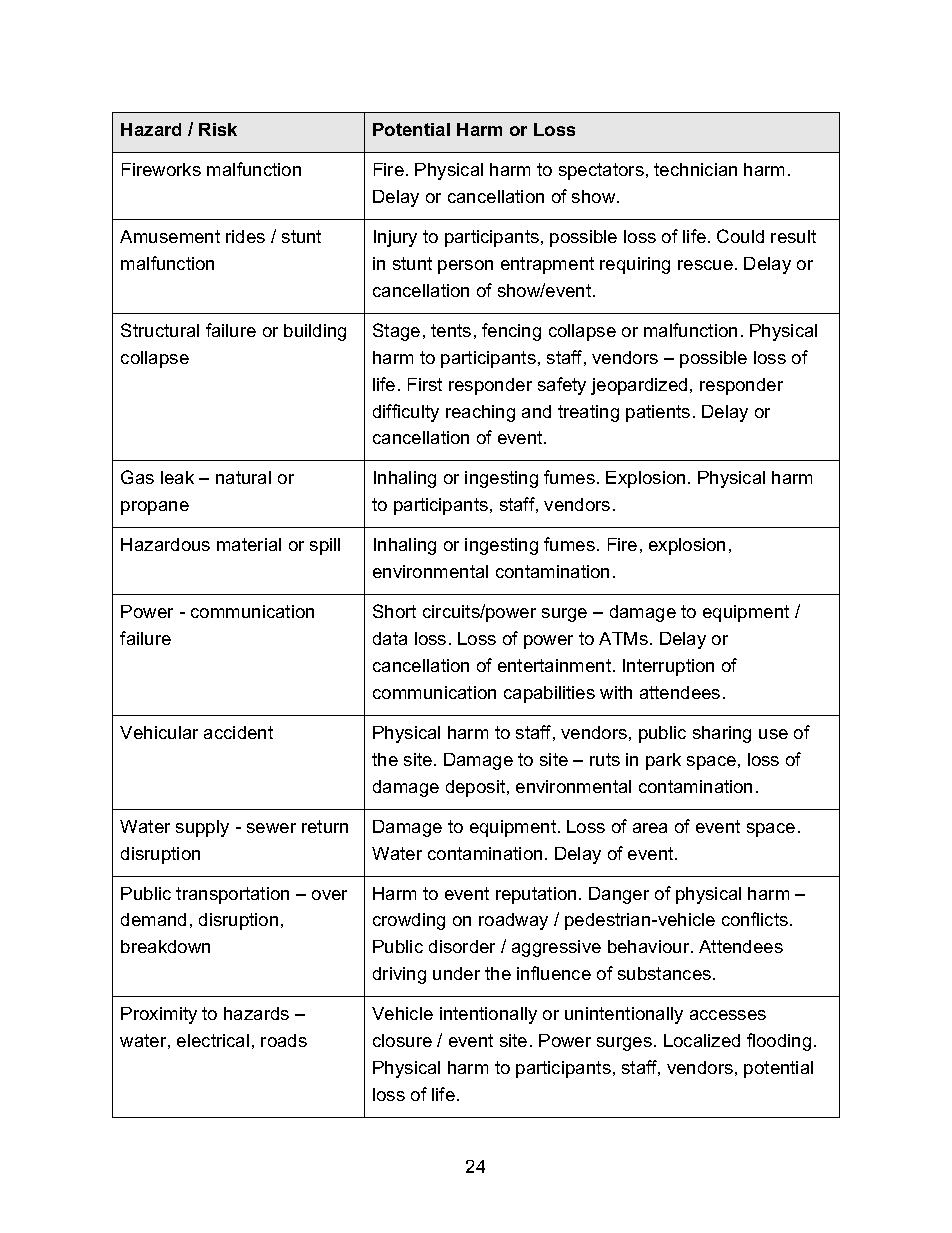 The width and height of the screenshot is (952, 1233). What do you see at coordinates (650, 828) in the screenshot?
I see `area` at bounding box center [650, 828].
